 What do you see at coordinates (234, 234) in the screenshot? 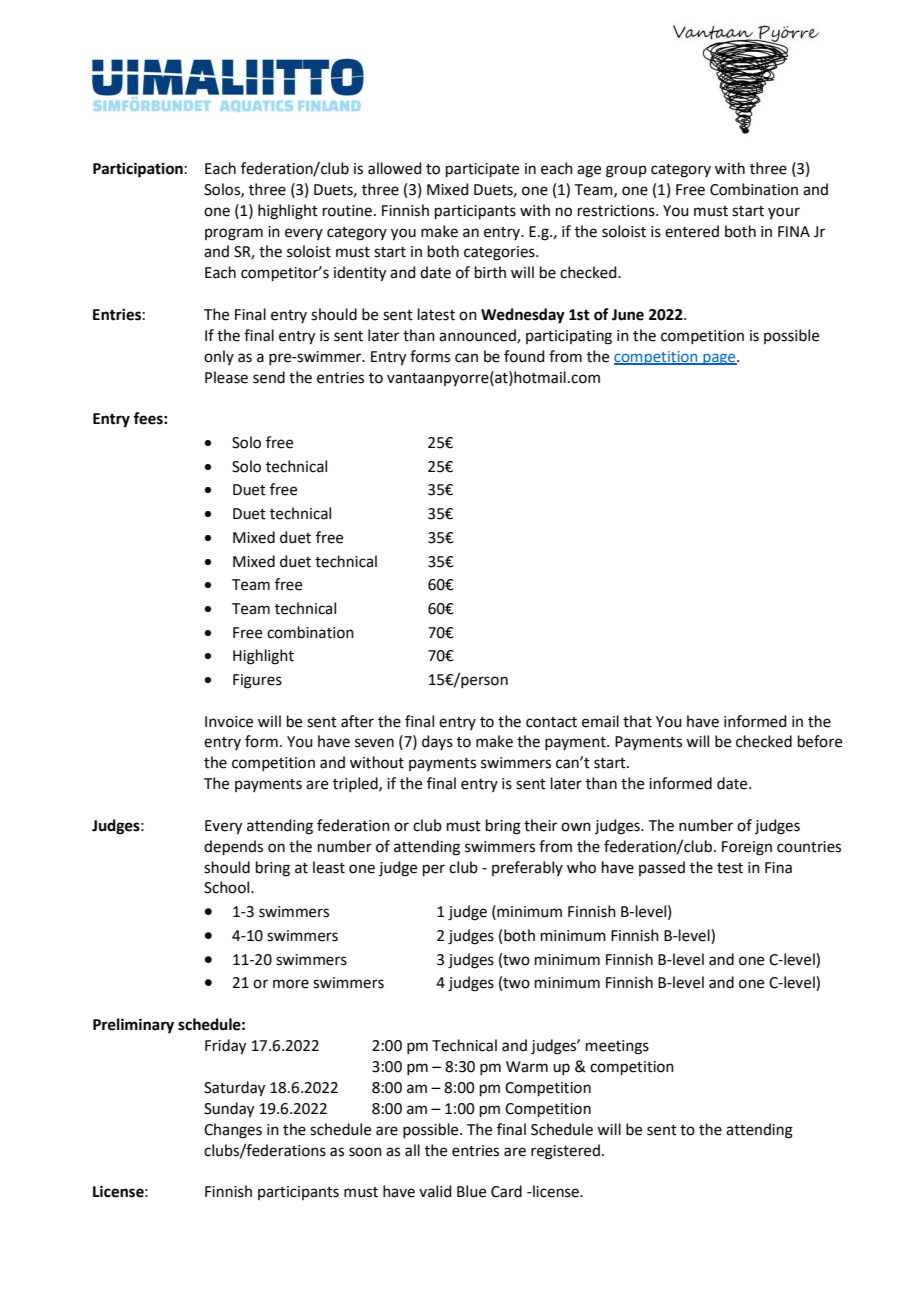
I see `program` at bounding box center [234, 234].
